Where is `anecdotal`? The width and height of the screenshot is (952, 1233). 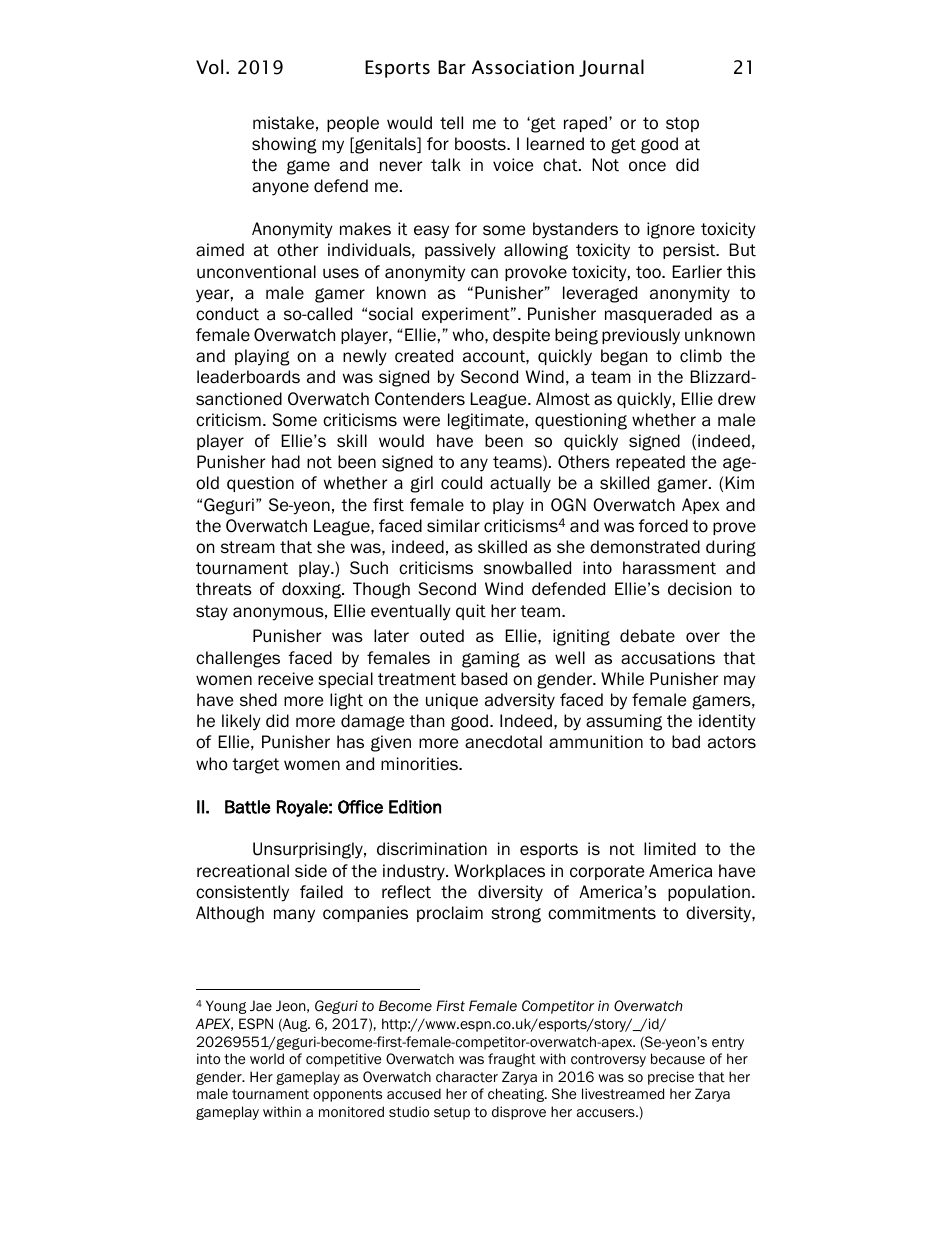 anecdotal is located at coordinates (503, 742).
